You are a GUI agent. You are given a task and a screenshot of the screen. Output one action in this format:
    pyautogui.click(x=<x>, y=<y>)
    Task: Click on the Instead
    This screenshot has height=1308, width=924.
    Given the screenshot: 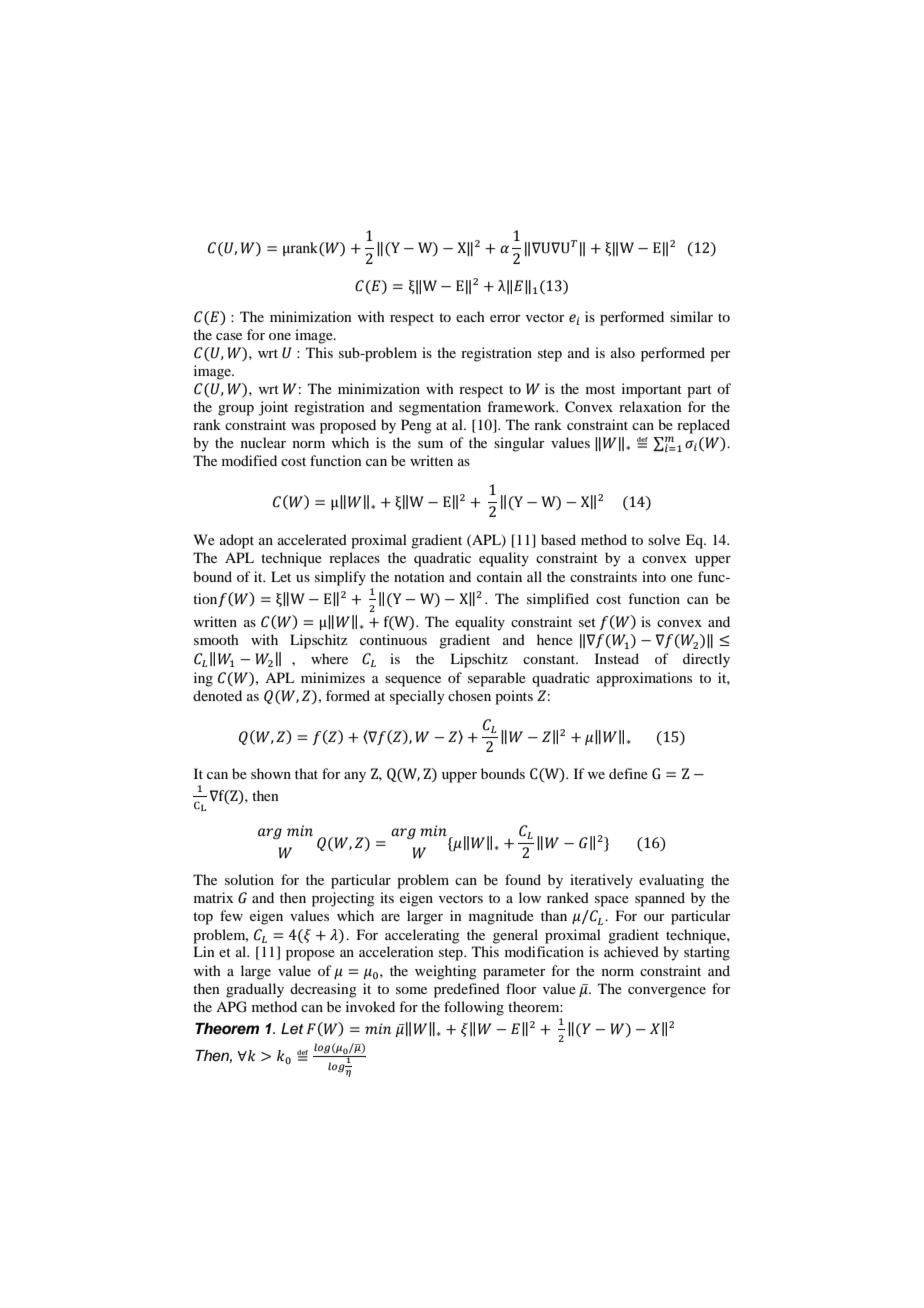 What is the action you would take?
    pyautogui.click(x=617, y=658)
